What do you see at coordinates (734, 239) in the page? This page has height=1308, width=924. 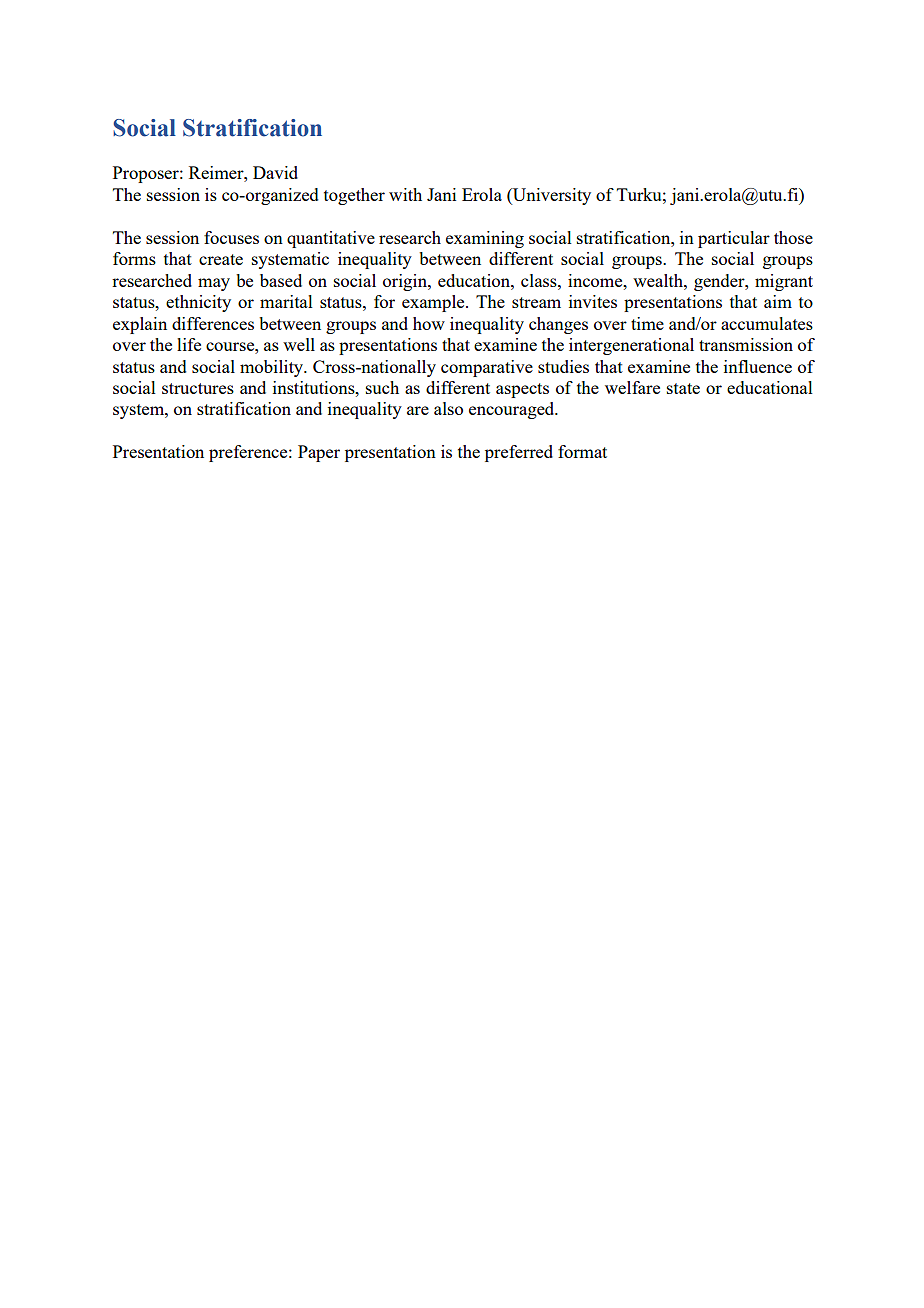 I see `particular` at bounding box center [734, 239].
